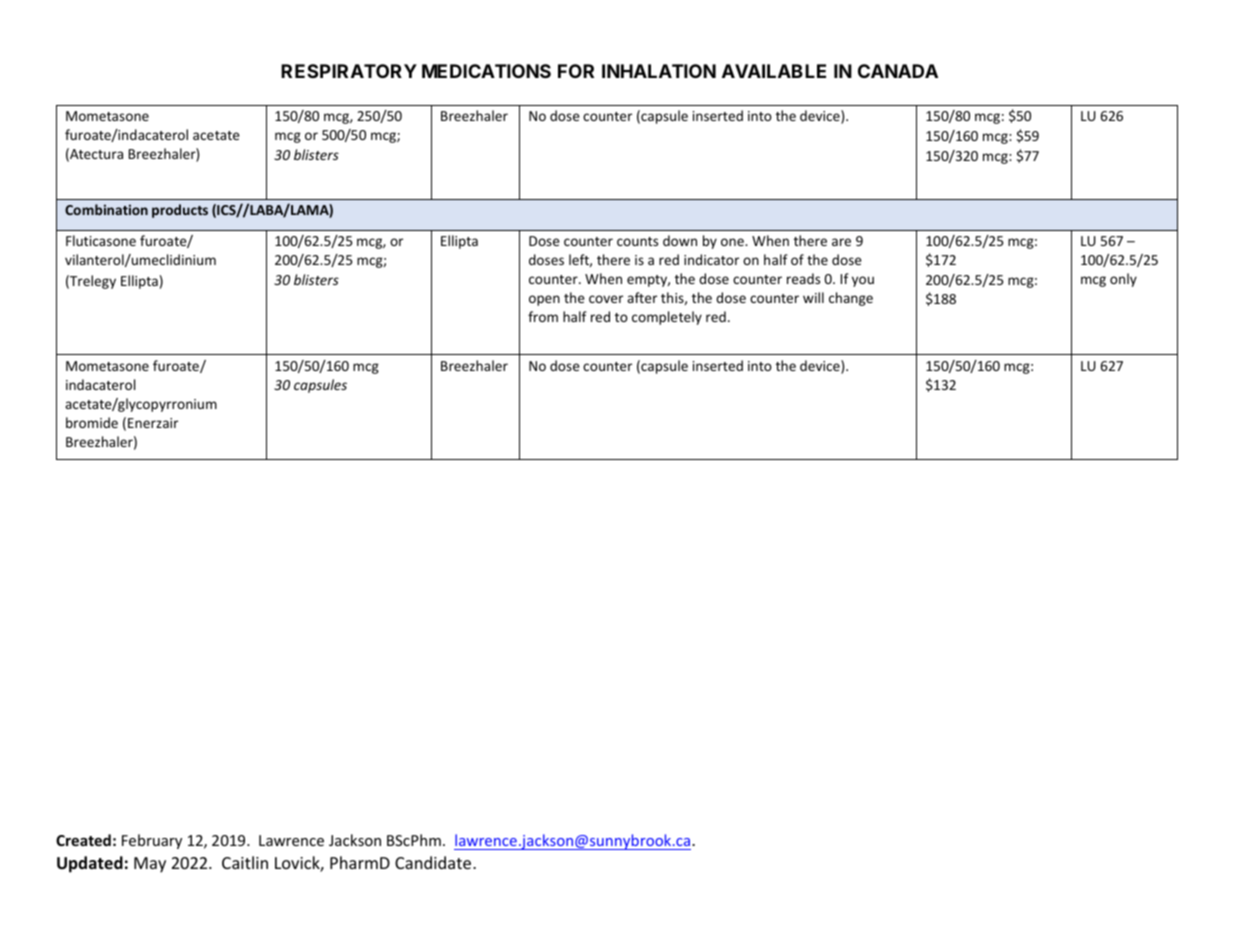 The image size is (1233, 952). Describe the element at coordinates (576, 71) in the screenshot. I see `FOR` at that location.
